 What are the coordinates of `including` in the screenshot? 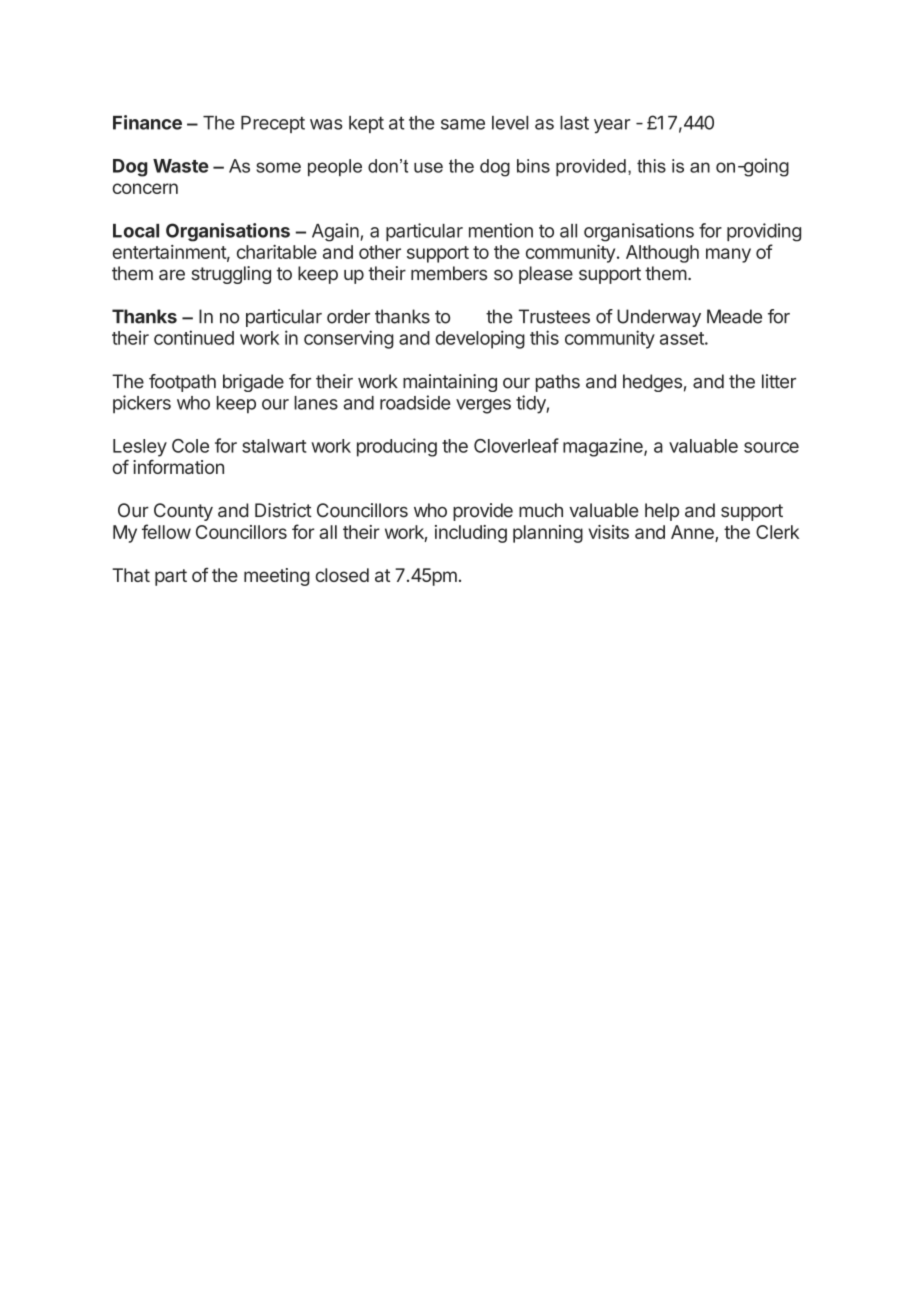 It's located at (471, 534).
